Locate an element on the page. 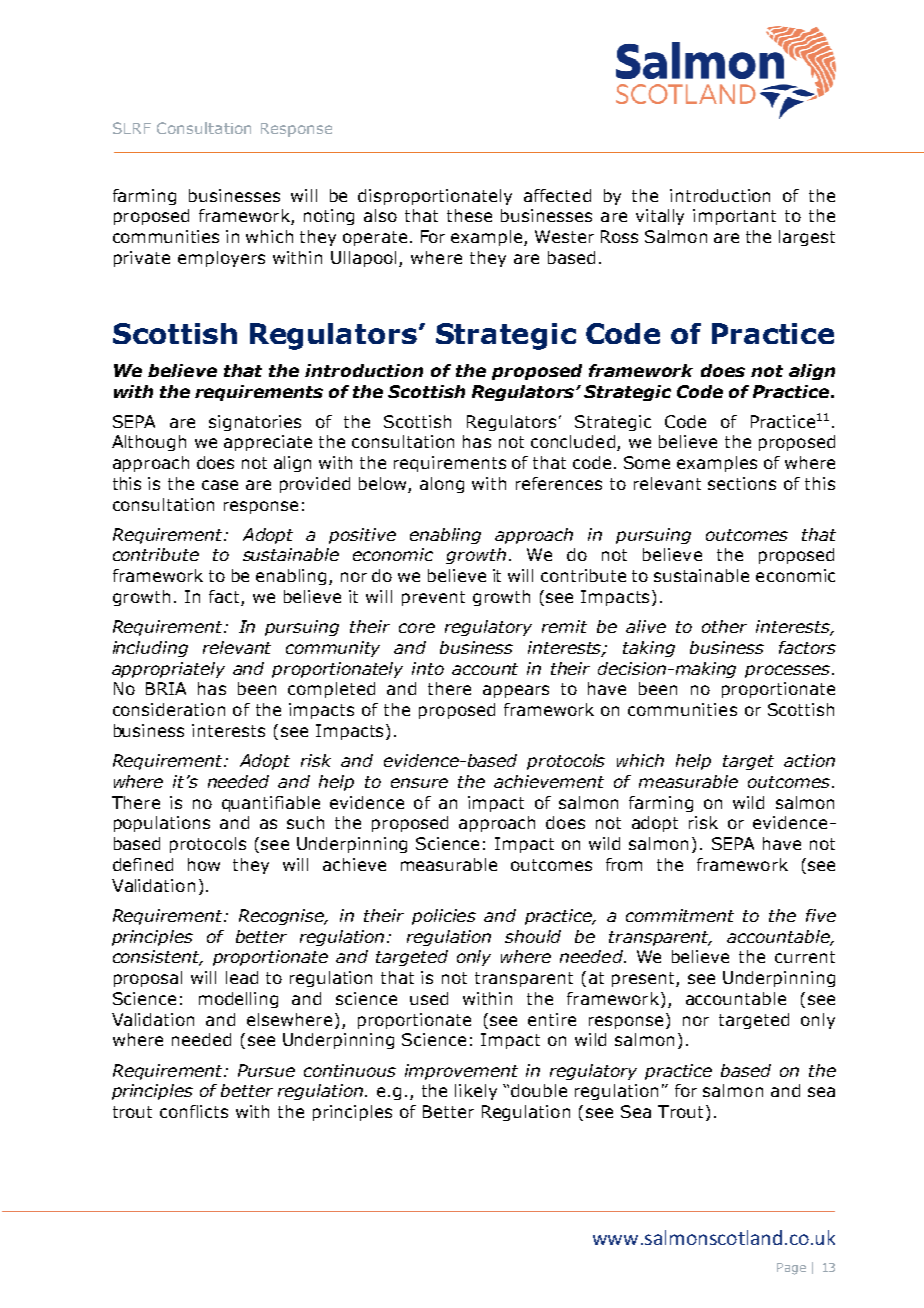 This image has height=1308, width=924. conflicts is located at coordinates (194, 1111).
